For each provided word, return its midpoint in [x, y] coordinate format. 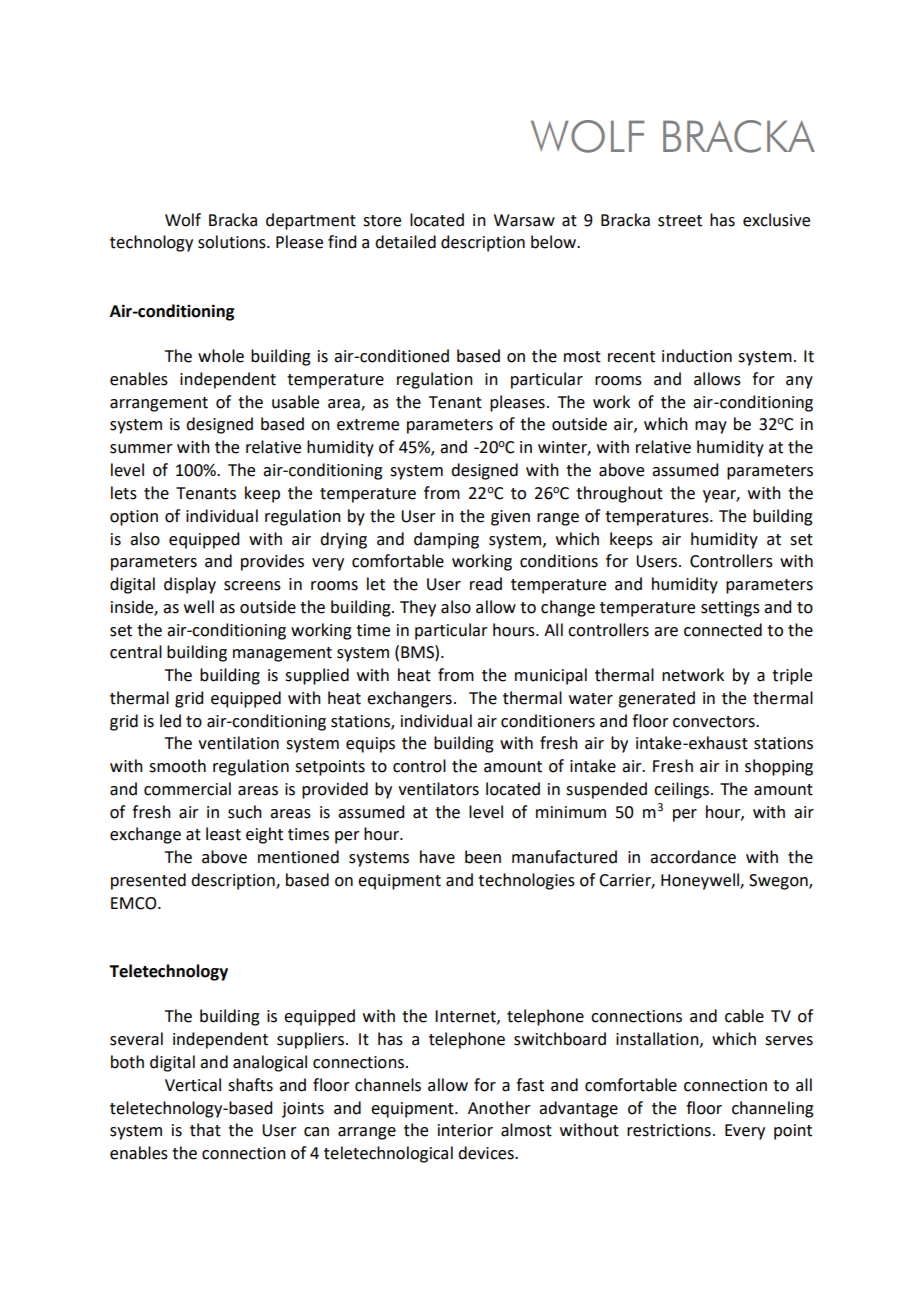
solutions [233, 242]
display [190, 585]
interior [465, 1130]
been [483, 857]
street [680, 221]
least [223, 834]
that [205, 1130]
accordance [693, 857]
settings [730, 609]
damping [446, 540]
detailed [405, 242]
